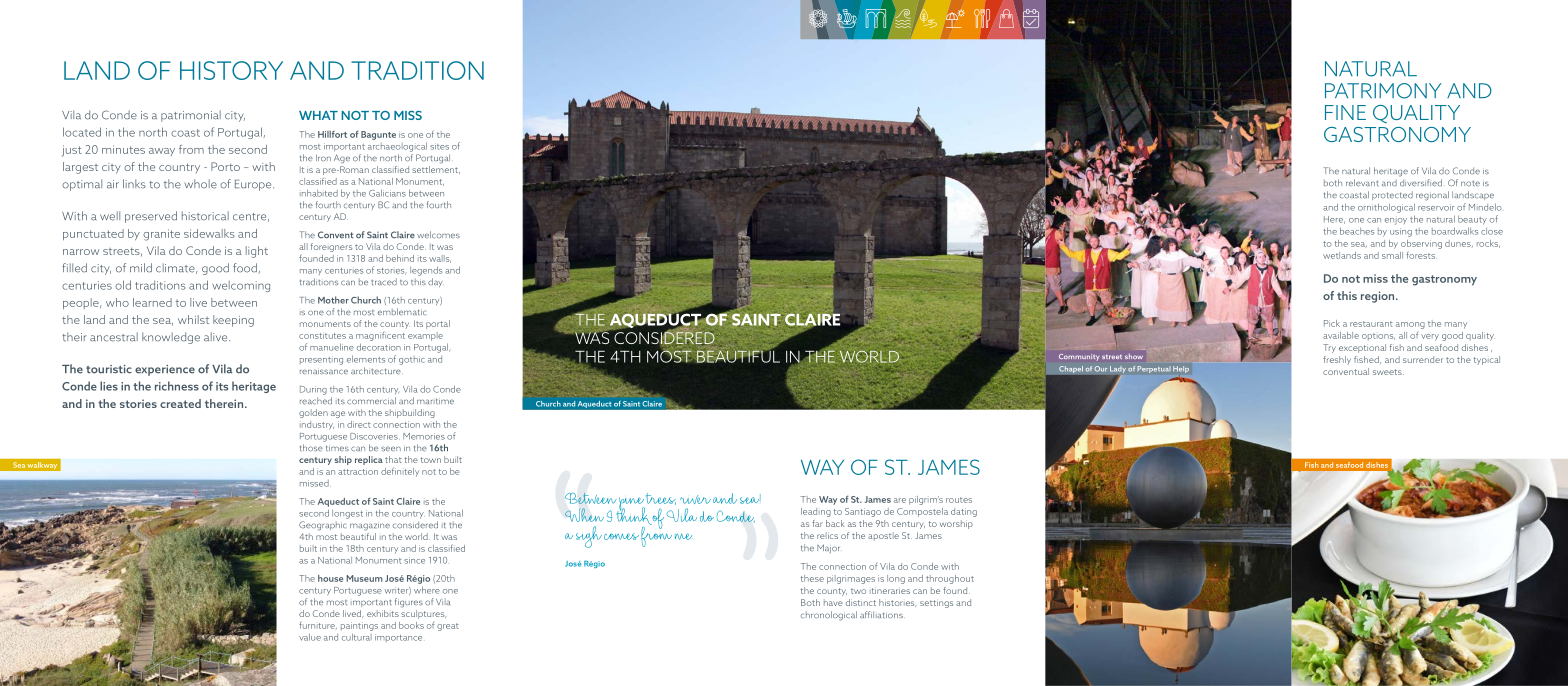 The width and height of the screenshot is (1568, 686). Describe the element at coordinates (311, 448) in the screenshot. I see `those` at that location.
